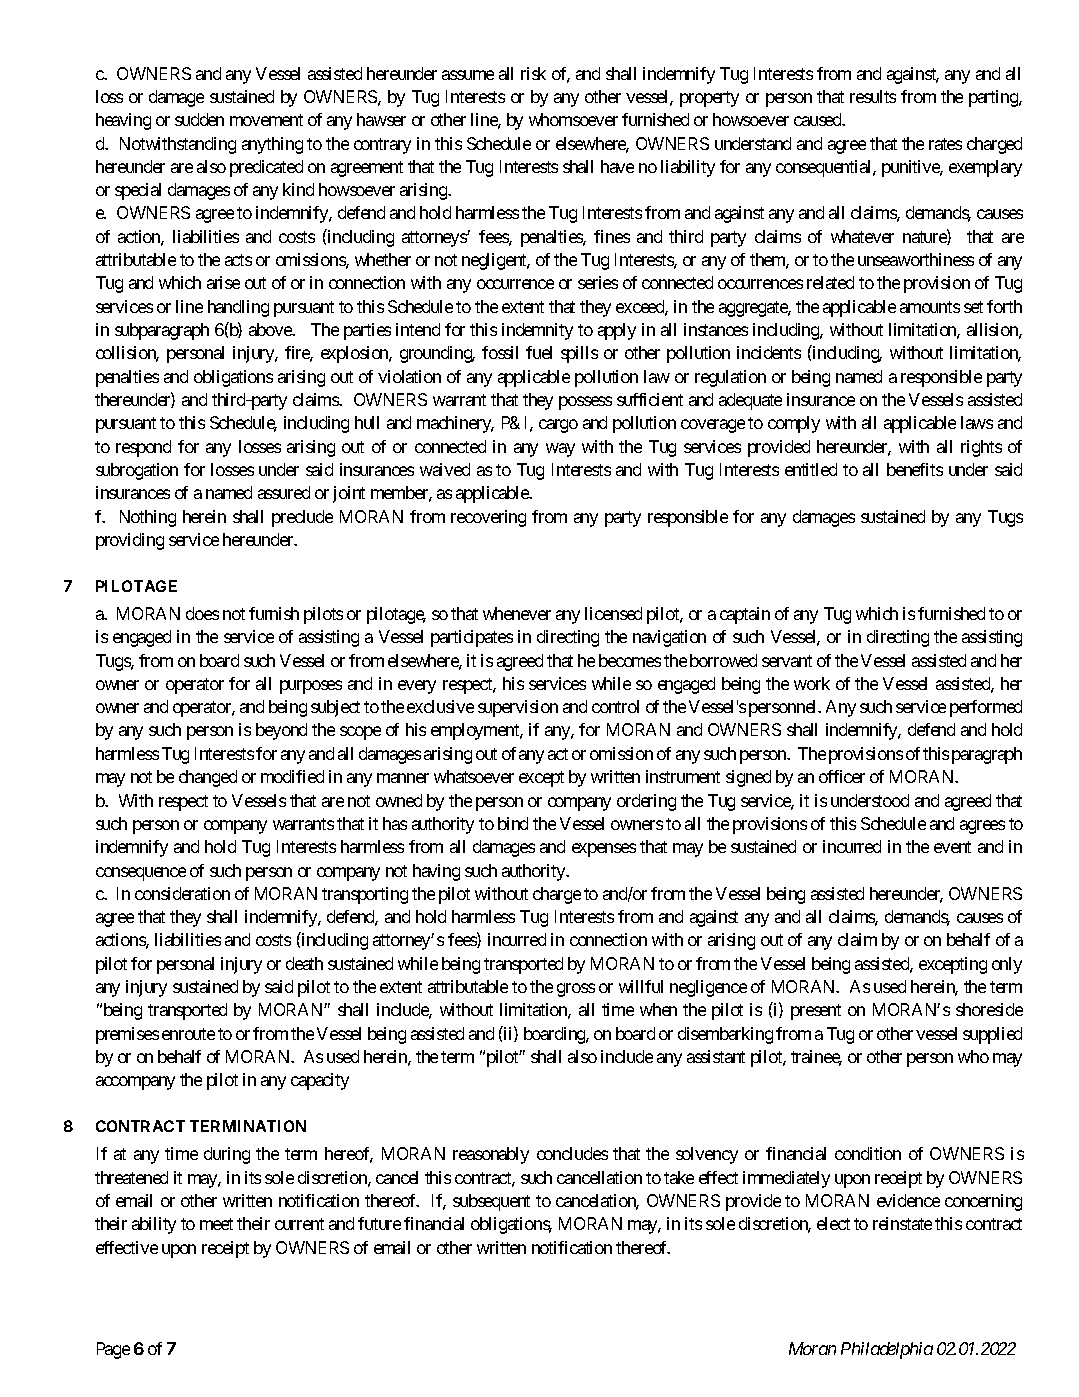  I want to click on performed, so click(986, 708).
